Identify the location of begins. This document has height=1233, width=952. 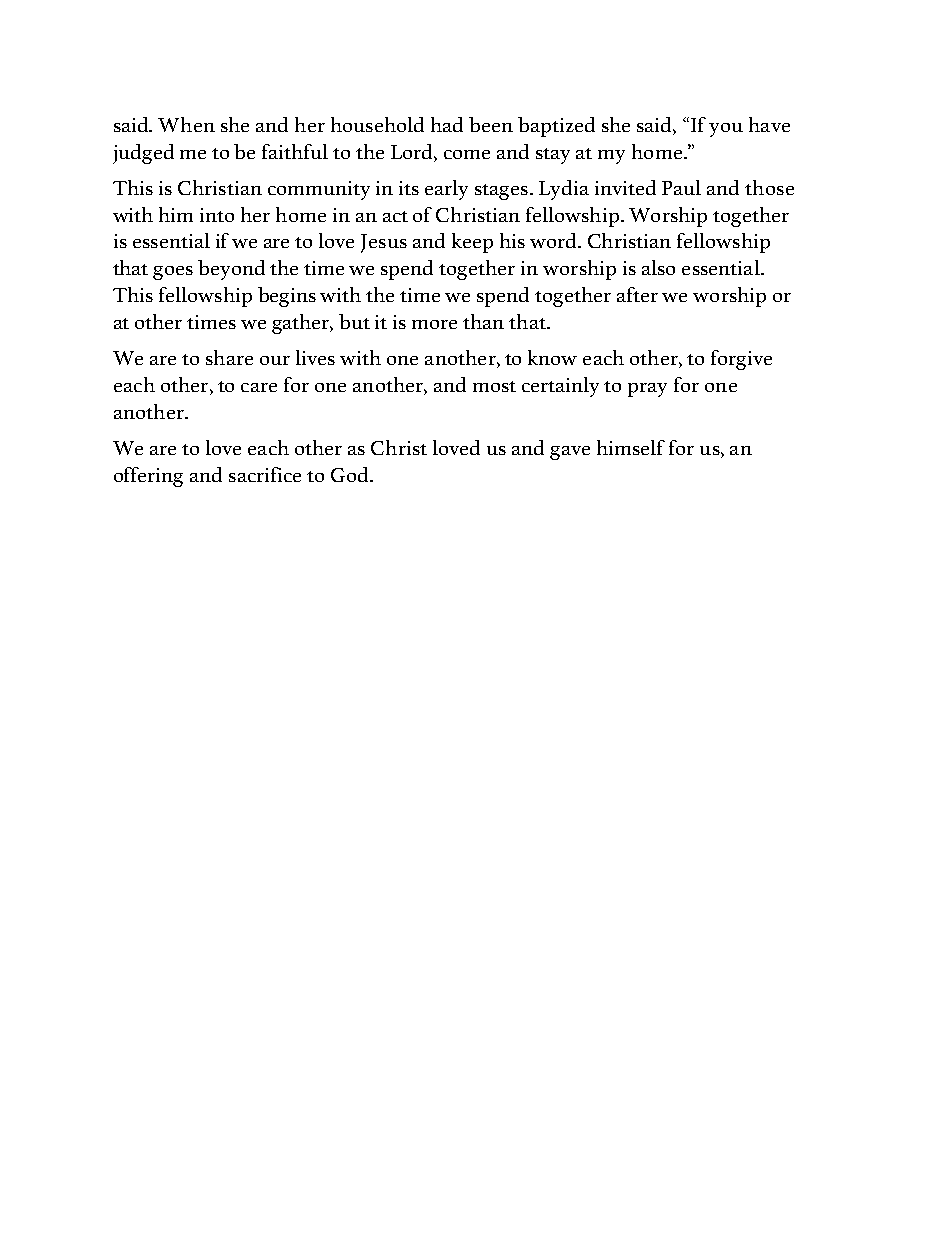
(287, 297).
